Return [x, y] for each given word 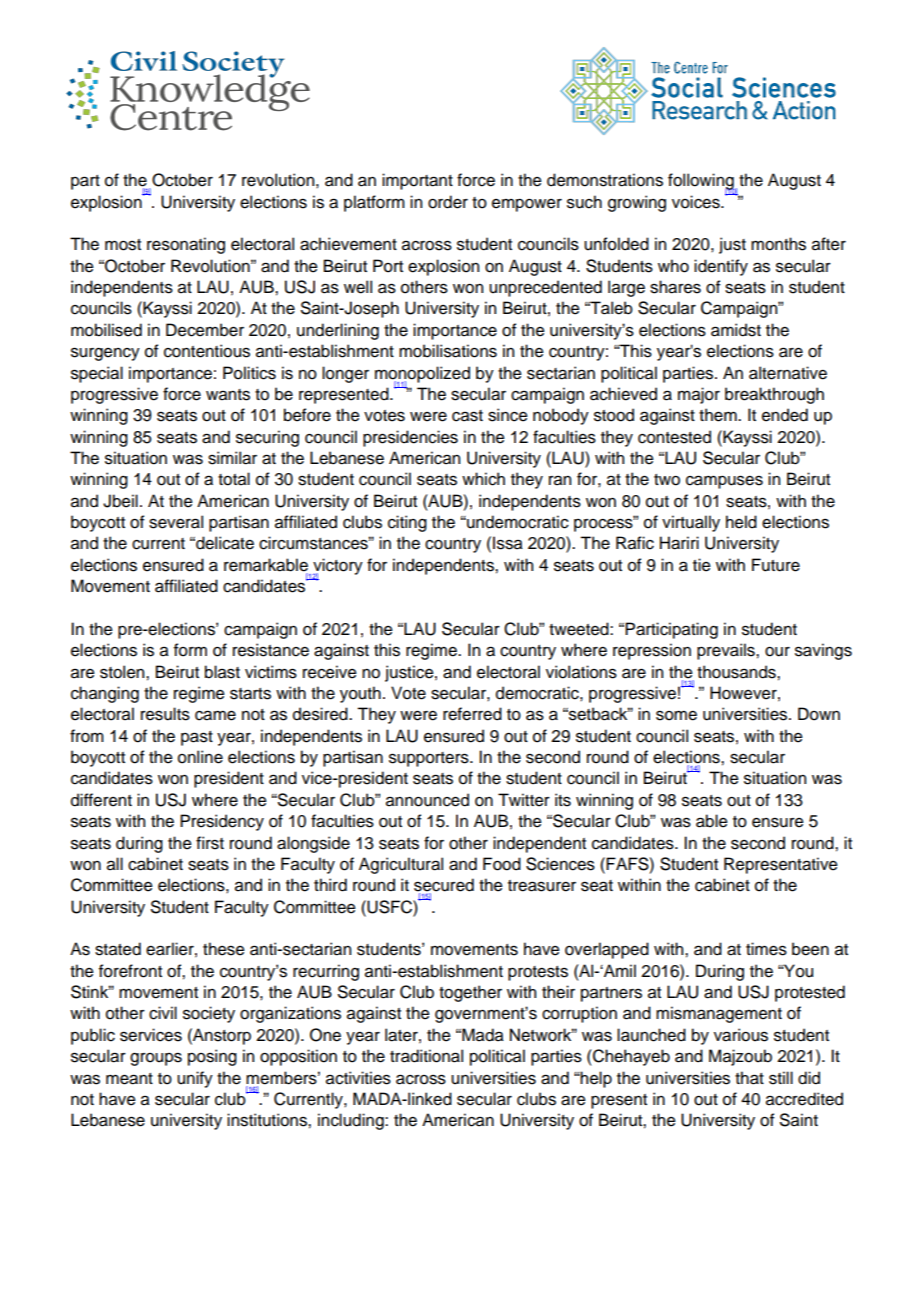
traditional [426, 1056]
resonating [186, 245]
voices [697, 202]
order [448, 202]
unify [195, 1079]
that [749, 1078]
